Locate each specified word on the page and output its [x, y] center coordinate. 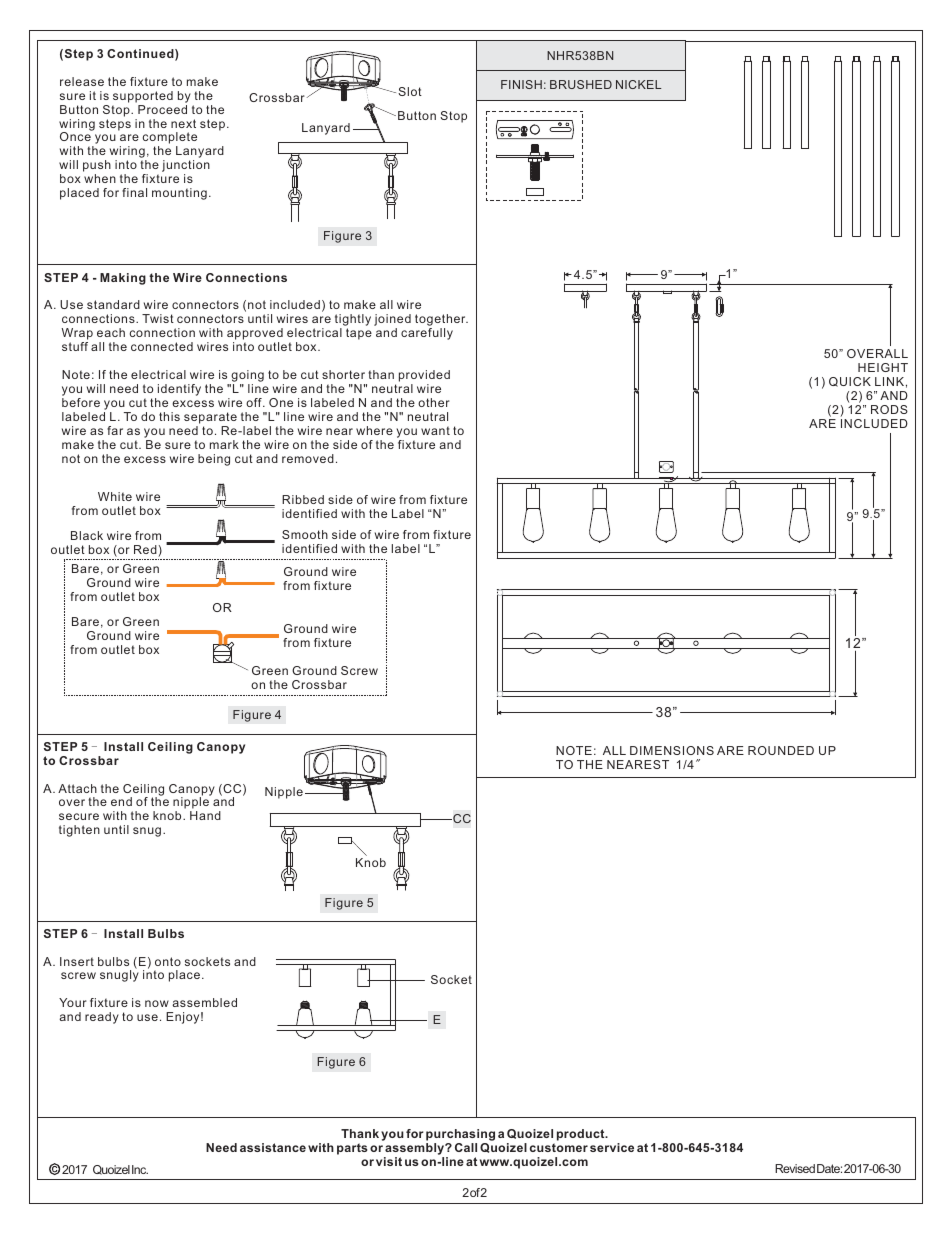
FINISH [521, 84]
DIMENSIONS [672, 750]
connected [162, 346]
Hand [205, 815]
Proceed [162, 109]
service [612, 1147]
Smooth [305, 534]
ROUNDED [781, 750]
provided [424, 376]
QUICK [850, 382]
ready [102, 1018]
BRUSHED [581, 84]
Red [145, 549]
